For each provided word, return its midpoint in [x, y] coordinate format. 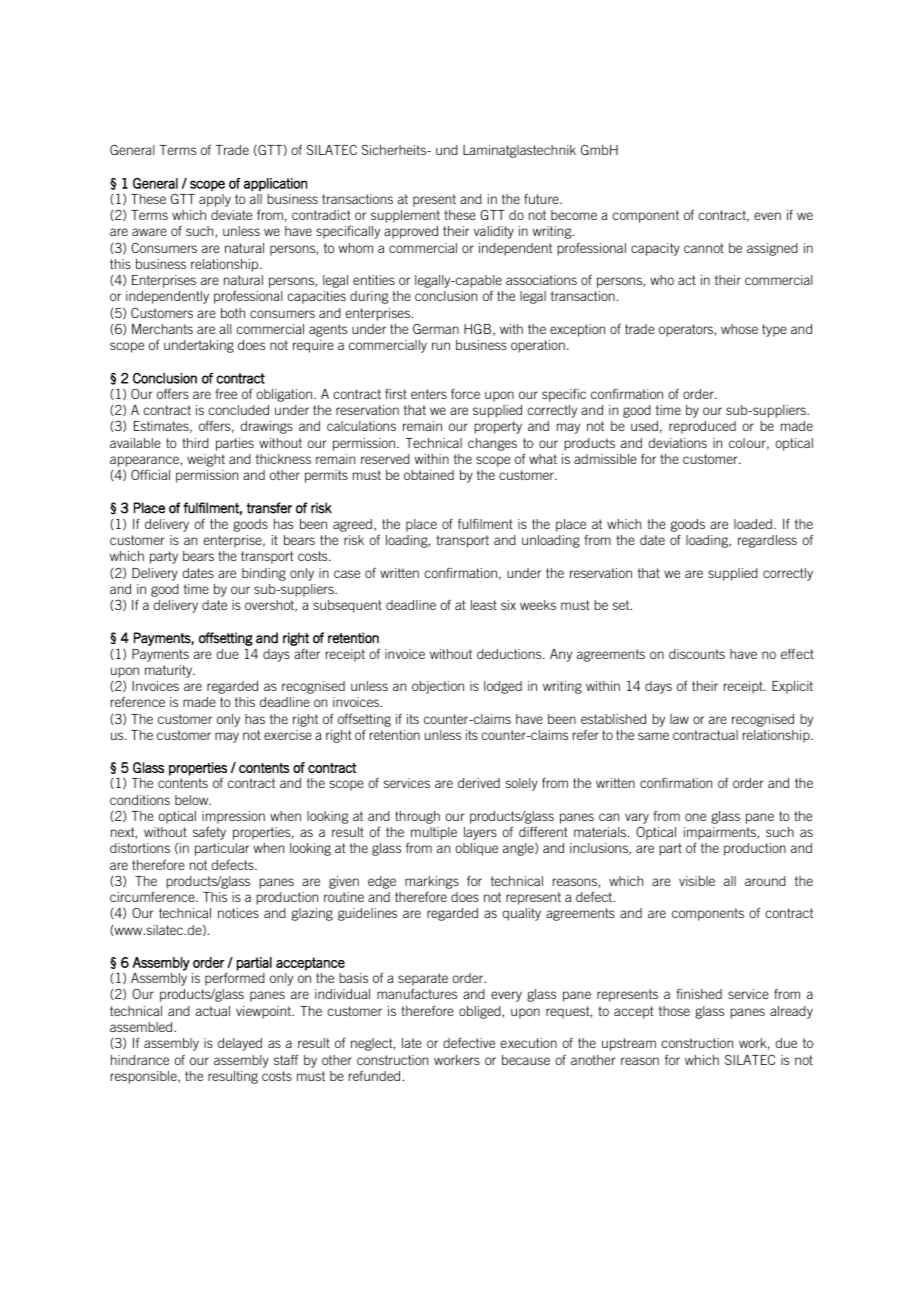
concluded [238, 410]
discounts [697, 654]
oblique [476, 849]
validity [494, 232]
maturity [170, 671]
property [498, 427]
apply [215, 200]
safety [209, 833]
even [767, 216]
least [484, 605]
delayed [240, 1044]
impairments [720, 833]
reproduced [702, 427]
